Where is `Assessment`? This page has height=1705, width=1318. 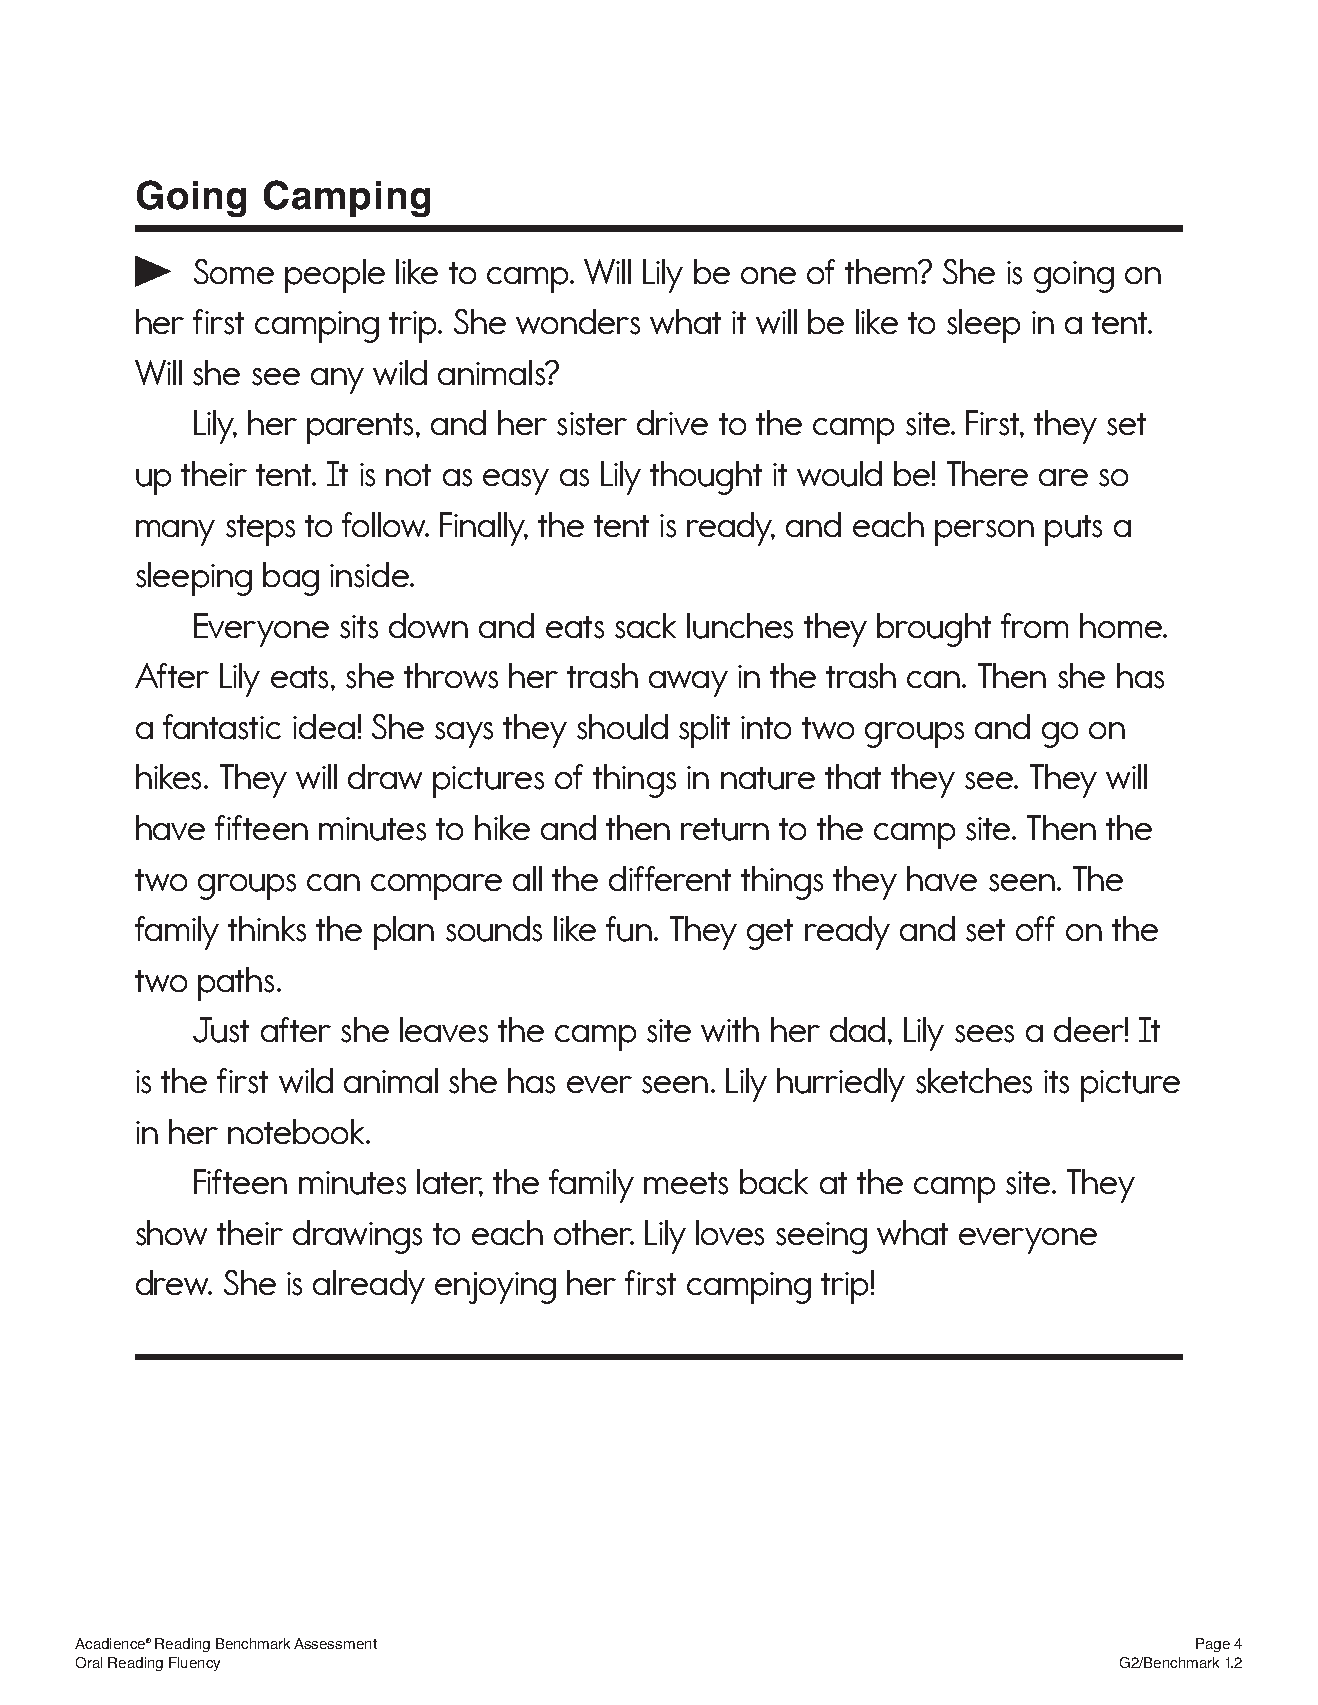 Assessment is located at coordinates (335, 1643).
